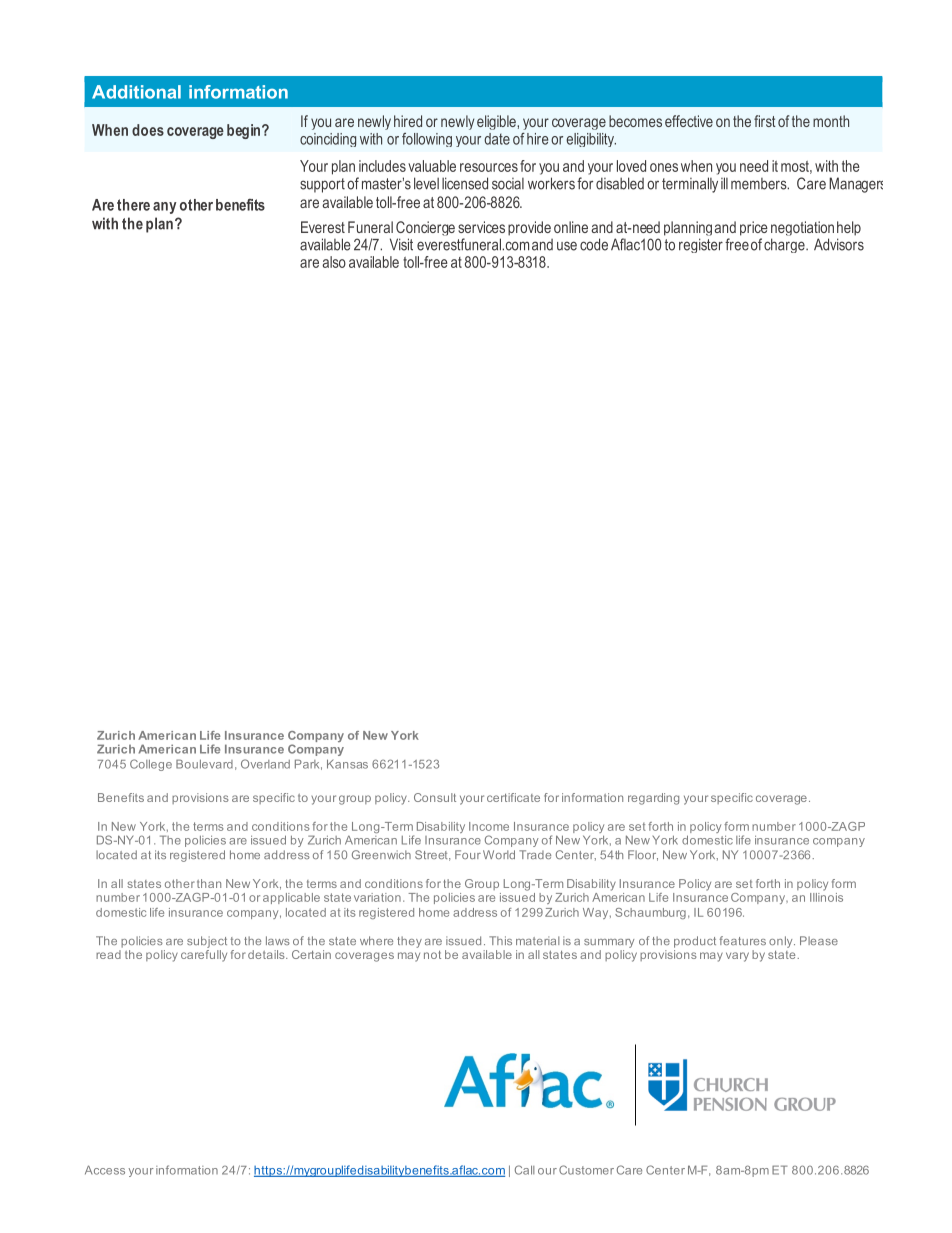 This image has height=1233, width=952. Describe the element at coordinates (765, 121) in the image. I see `first` at that location.
